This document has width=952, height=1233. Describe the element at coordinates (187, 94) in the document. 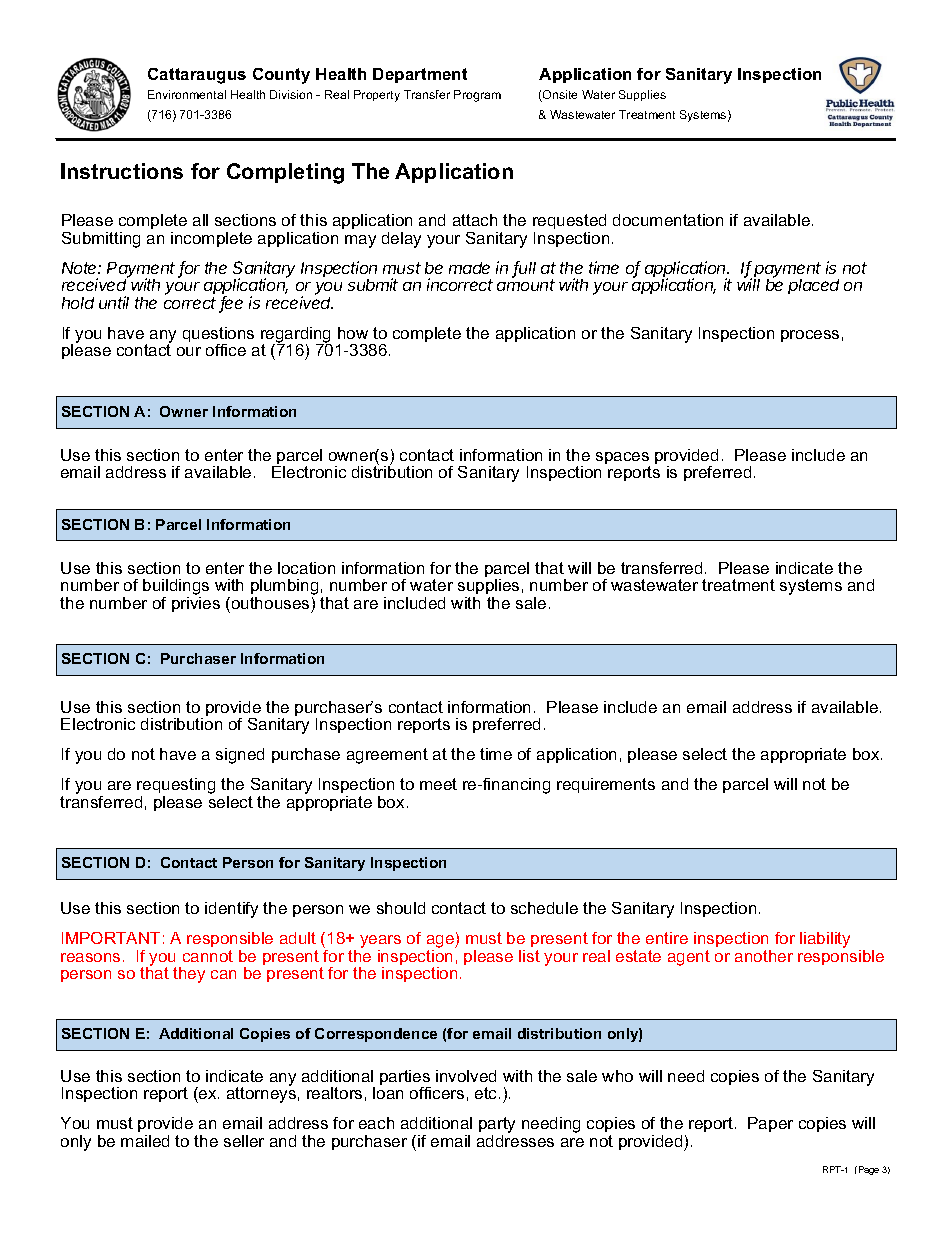

I see `Environmental` at that location.
